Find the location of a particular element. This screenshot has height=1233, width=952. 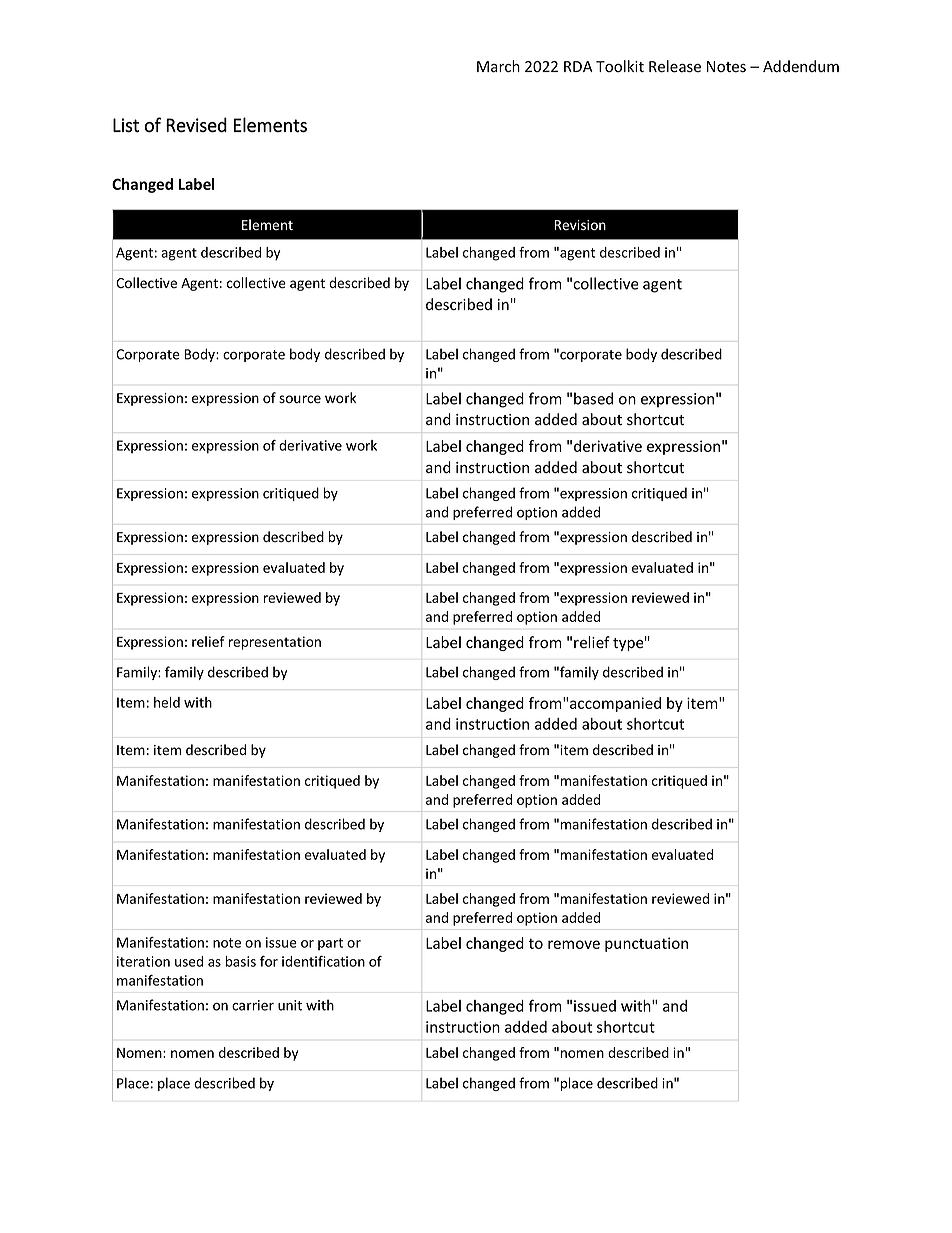

source is located at coordinates (300, 399).
